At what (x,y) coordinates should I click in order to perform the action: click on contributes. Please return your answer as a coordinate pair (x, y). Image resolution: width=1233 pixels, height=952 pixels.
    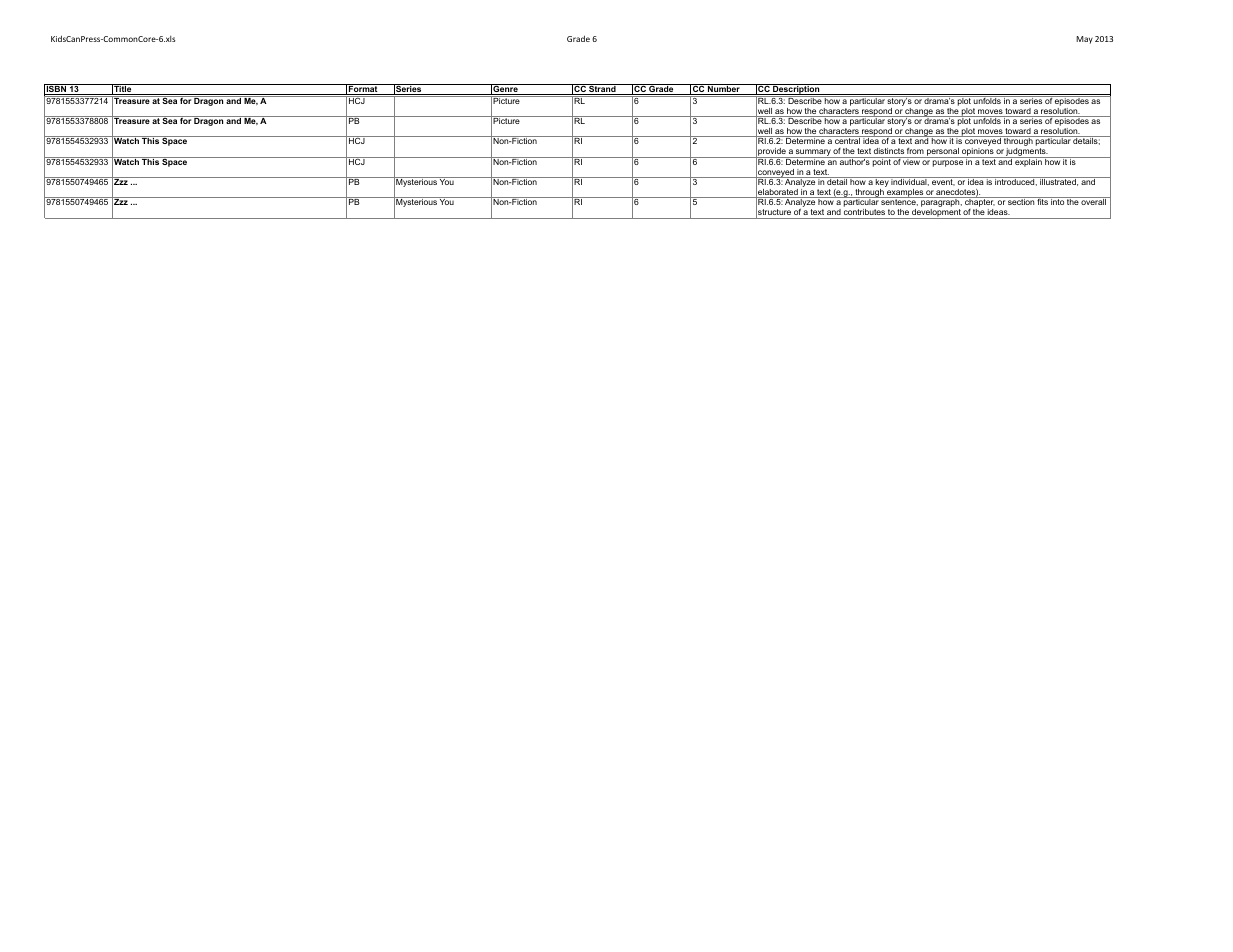
    Looking at the image, I should click on (864, 214).
